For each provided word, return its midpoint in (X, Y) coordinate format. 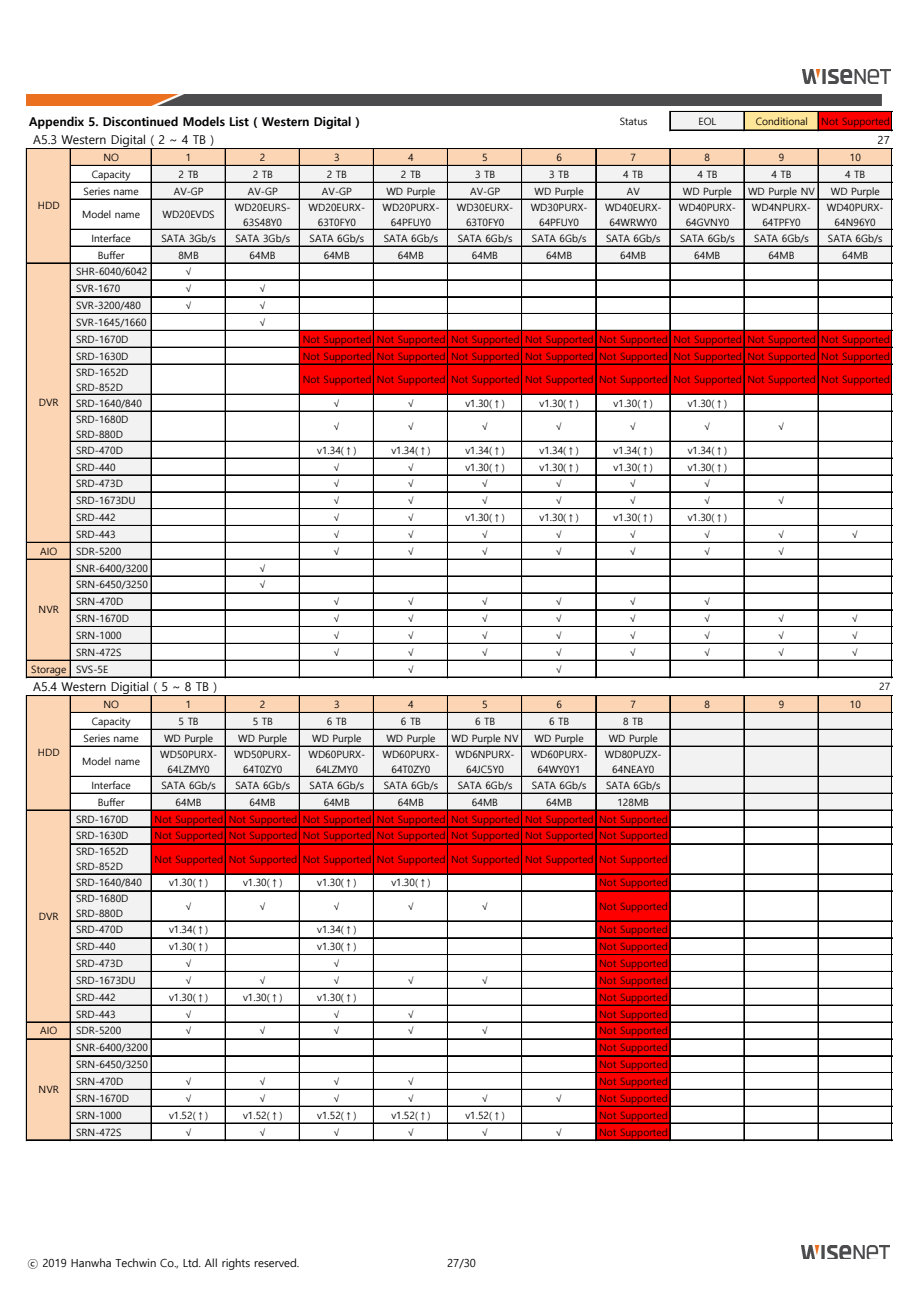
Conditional (781, 121)
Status (633, 121)
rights (236, 1264)
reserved (276, 1262)
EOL (707, 121)
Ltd (191, 1262)
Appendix (56, 122)
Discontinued (140, 121)
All (211, 1262)
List (239, 121)
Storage (48, 671)
